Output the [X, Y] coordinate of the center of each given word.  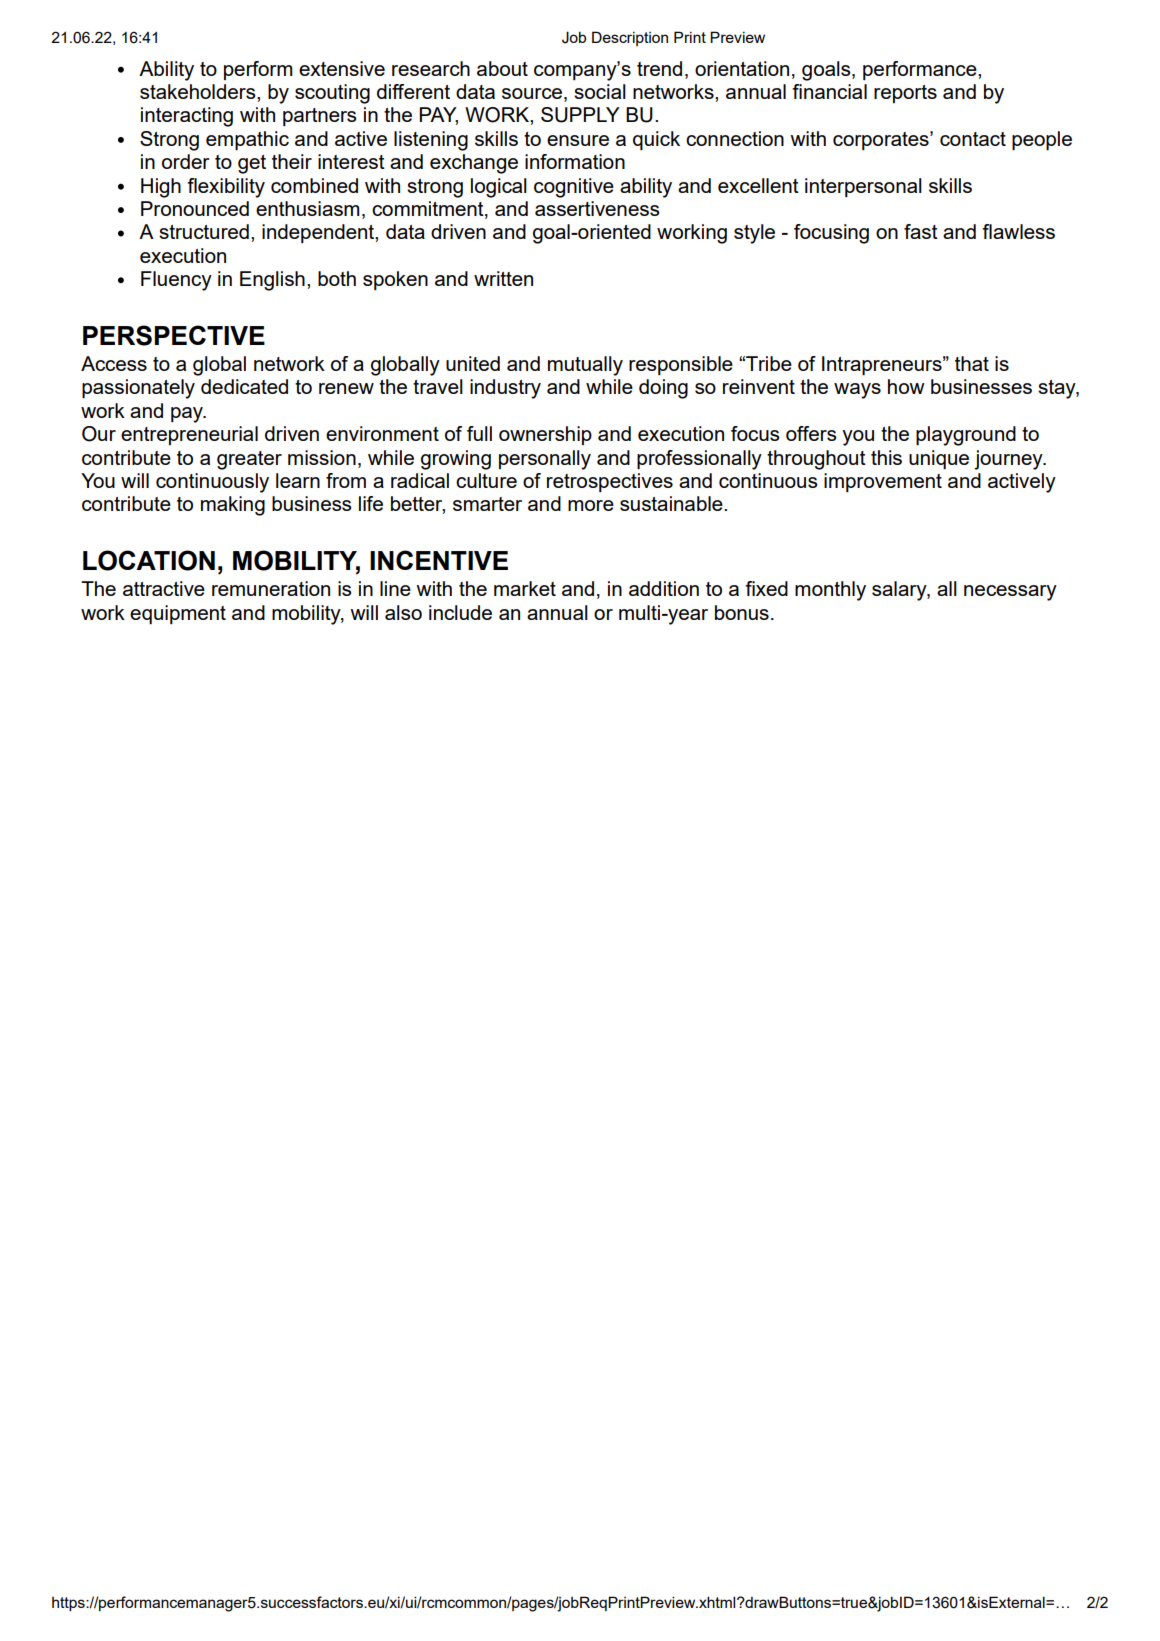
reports [905, 94]
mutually [585, 366]
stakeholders [199, 91]
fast [921, 231]
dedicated [244, 386]
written [503, 278]
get [252, 164]
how [906, 386]
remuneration [271, 588]
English [272, 281]
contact [973, 139]
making [233, 506]
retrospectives [610, 482]
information [575, 161]
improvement [883, 482]
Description [630, 38]
